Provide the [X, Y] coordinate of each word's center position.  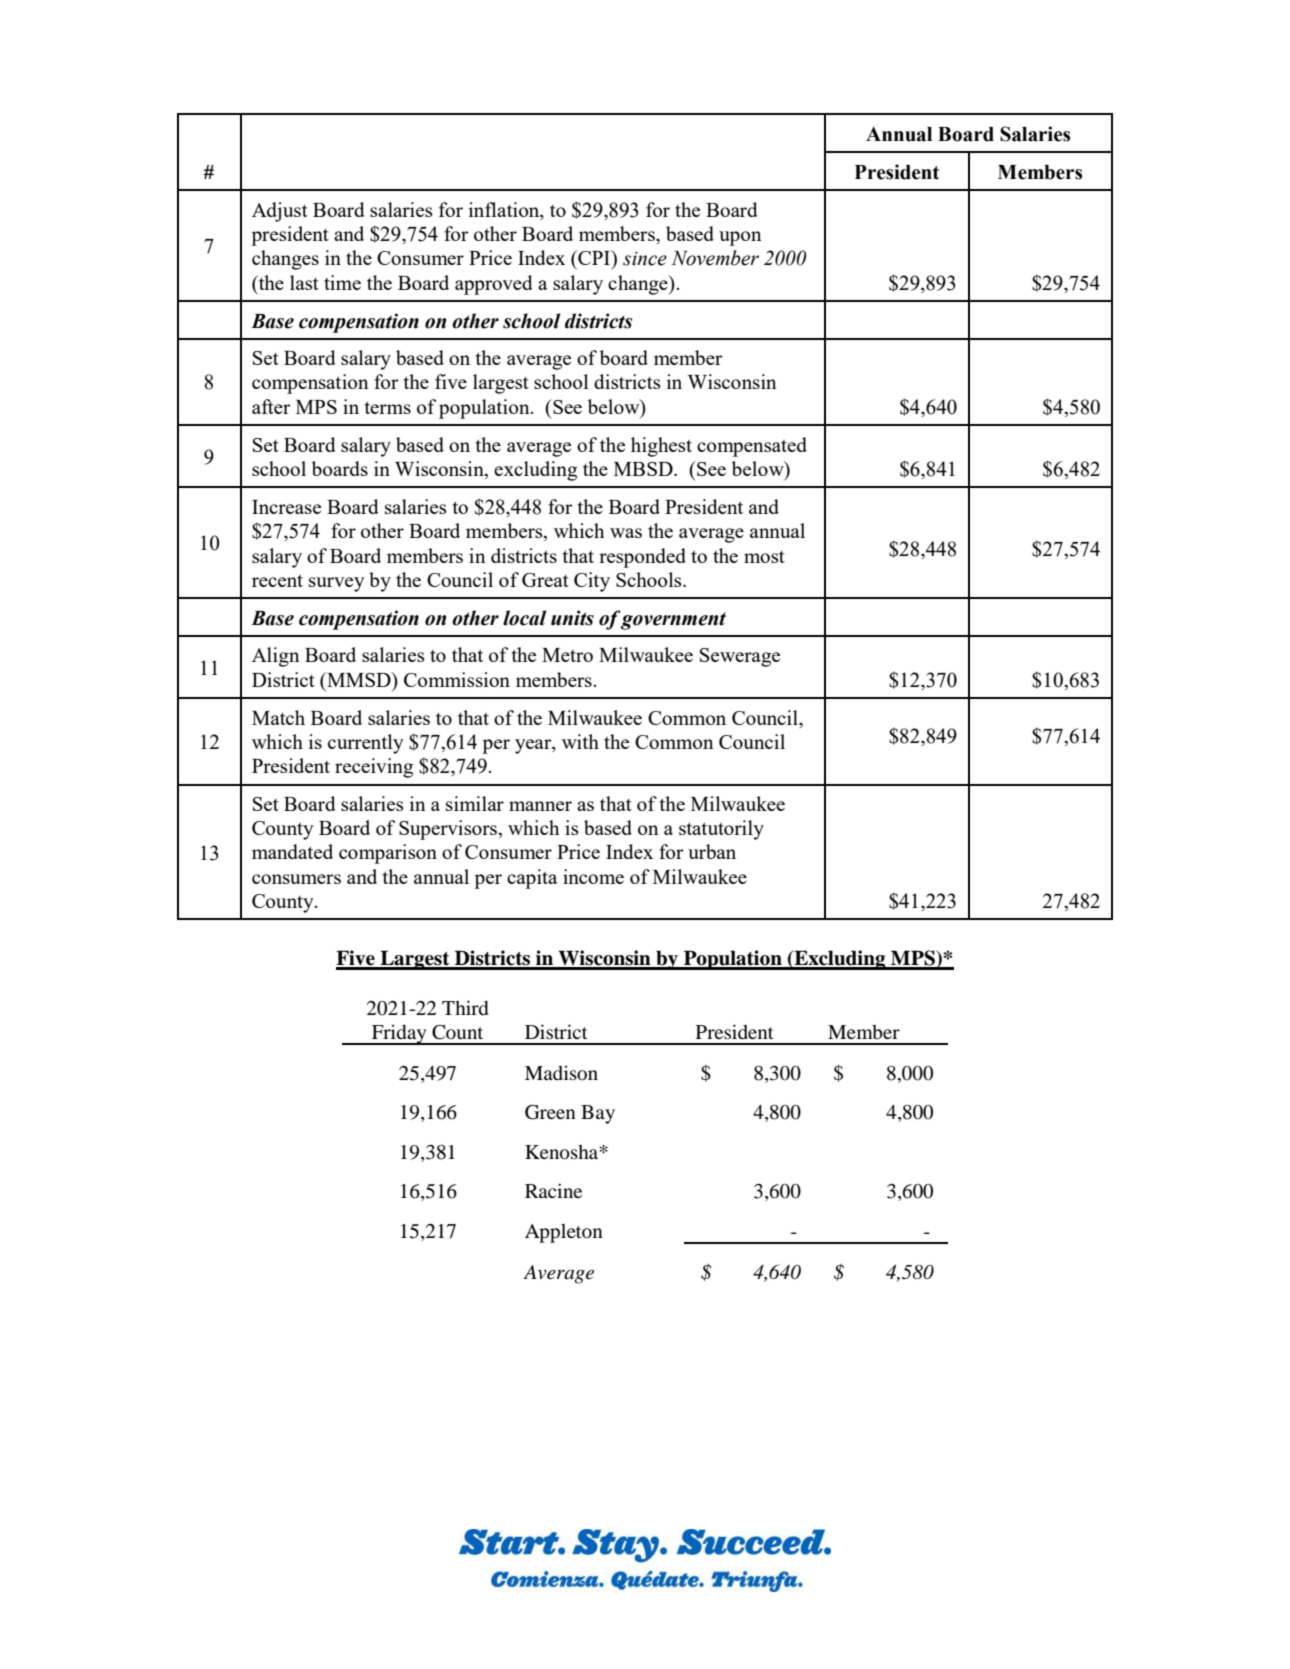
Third [465, 1007]
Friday [399, 1034]
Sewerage [740, 657]
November [715, 258]
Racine [553, 1190]
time [342, 282]
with [580, 741]
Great [545, 580]
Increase [286, 507]
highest [661, 447]
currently [366, 744]
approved [494, 285]
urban [712, 851]
